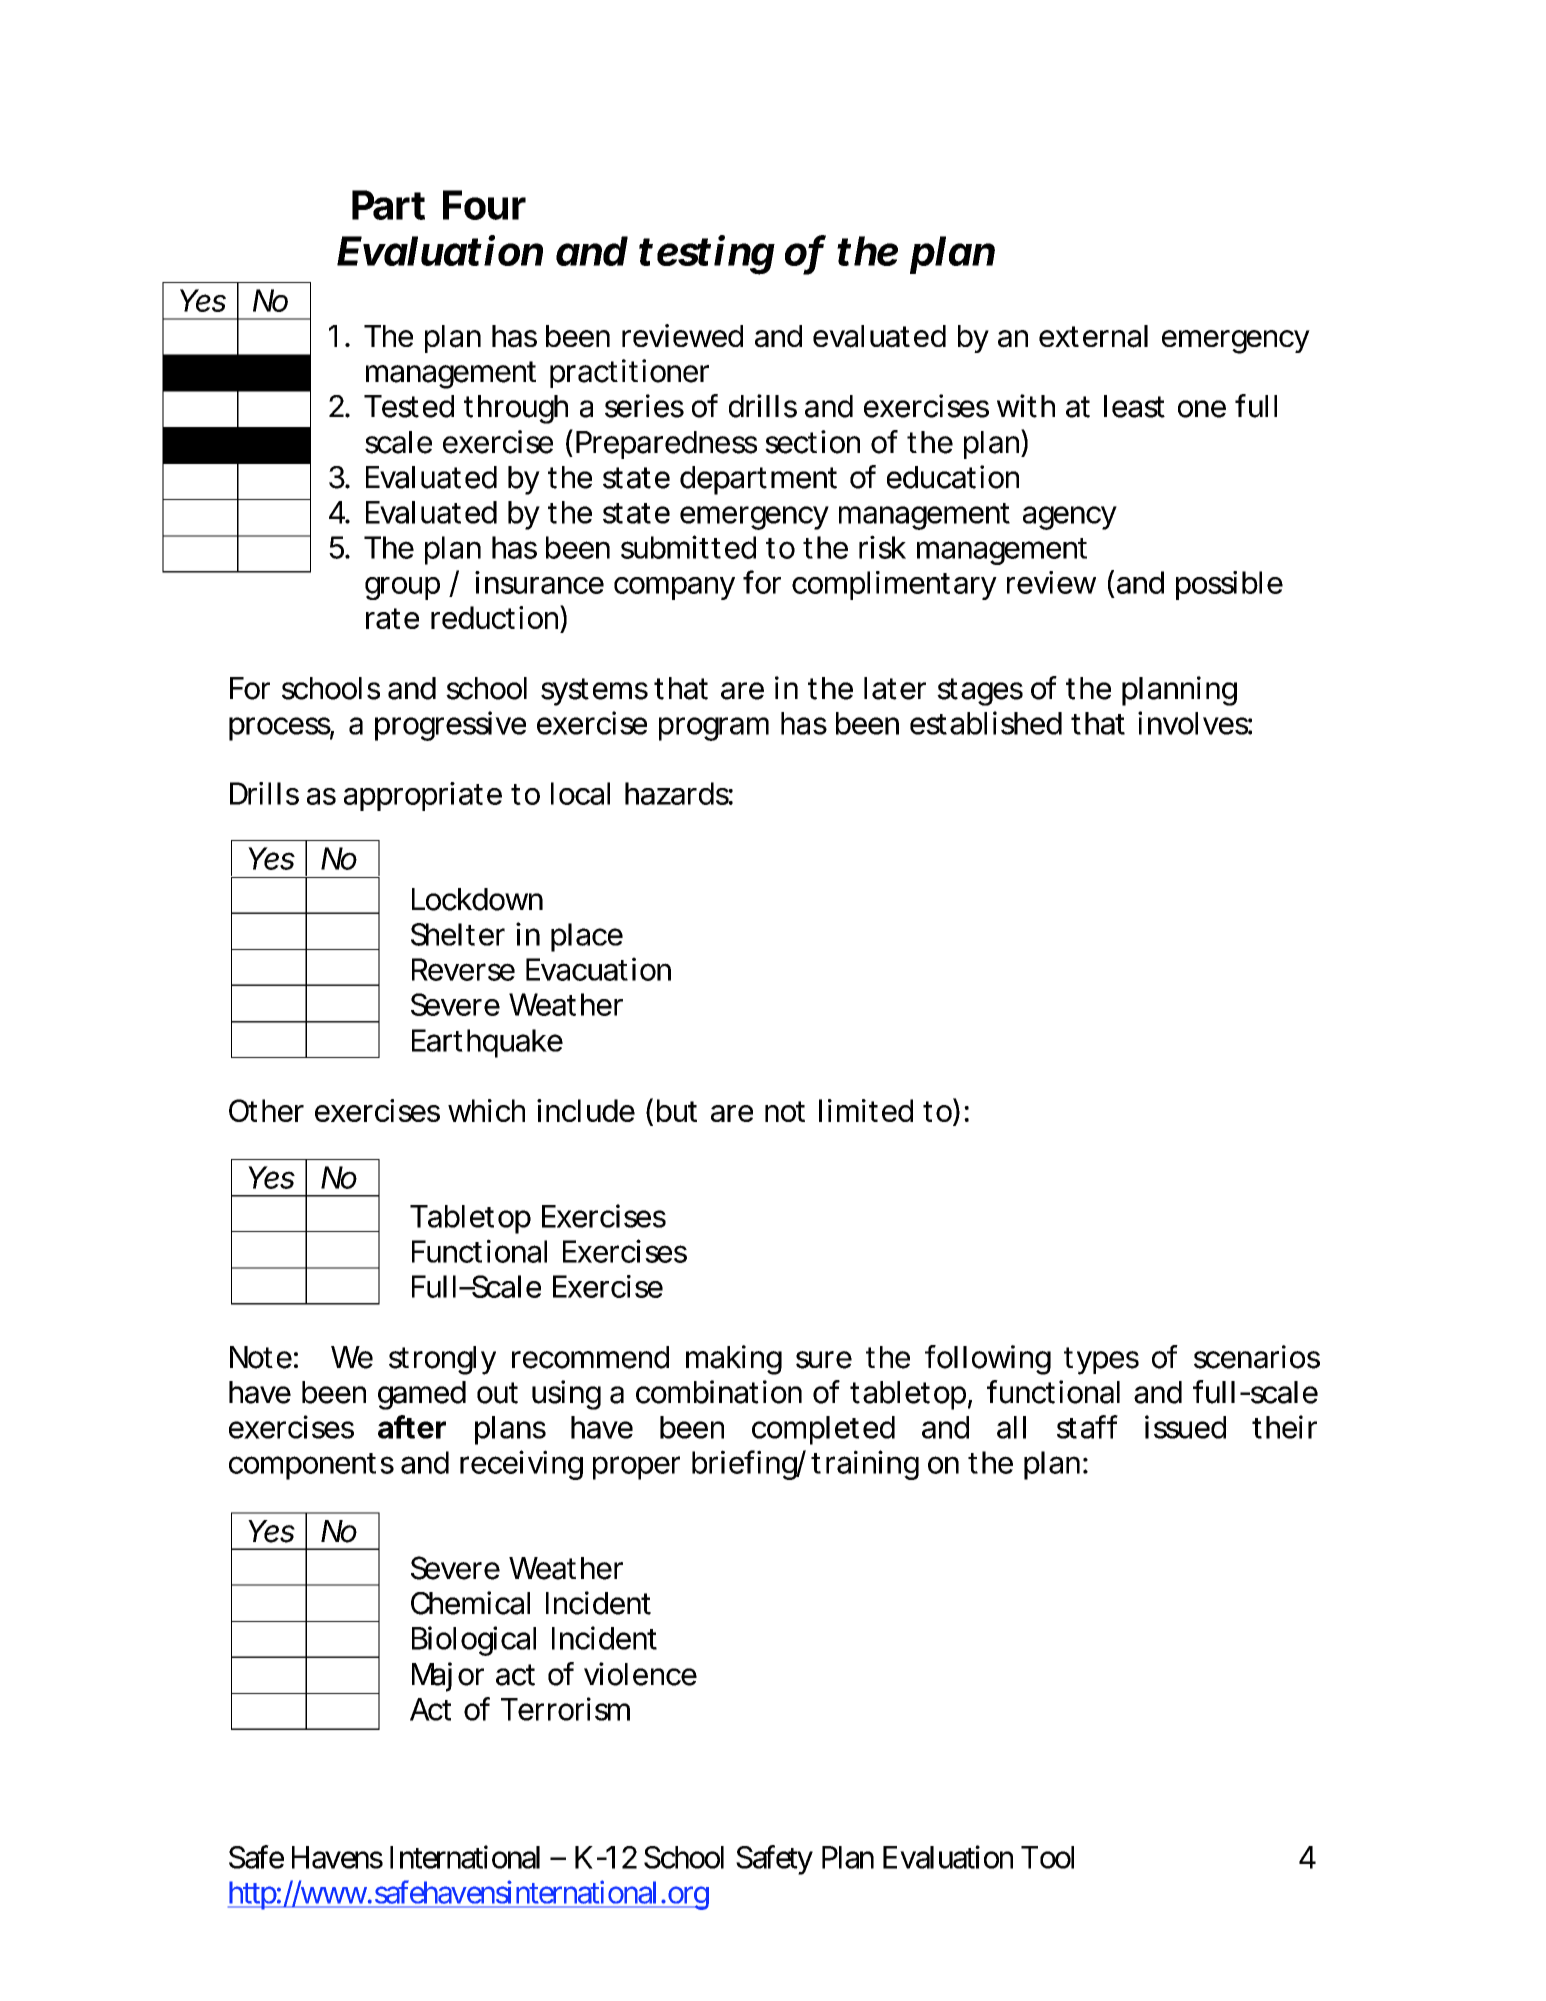 The height and width of the screenshot is (2001, 1546). Describe the element at coordinates (986, 723) in the screenshot. I see `established` at that location.
